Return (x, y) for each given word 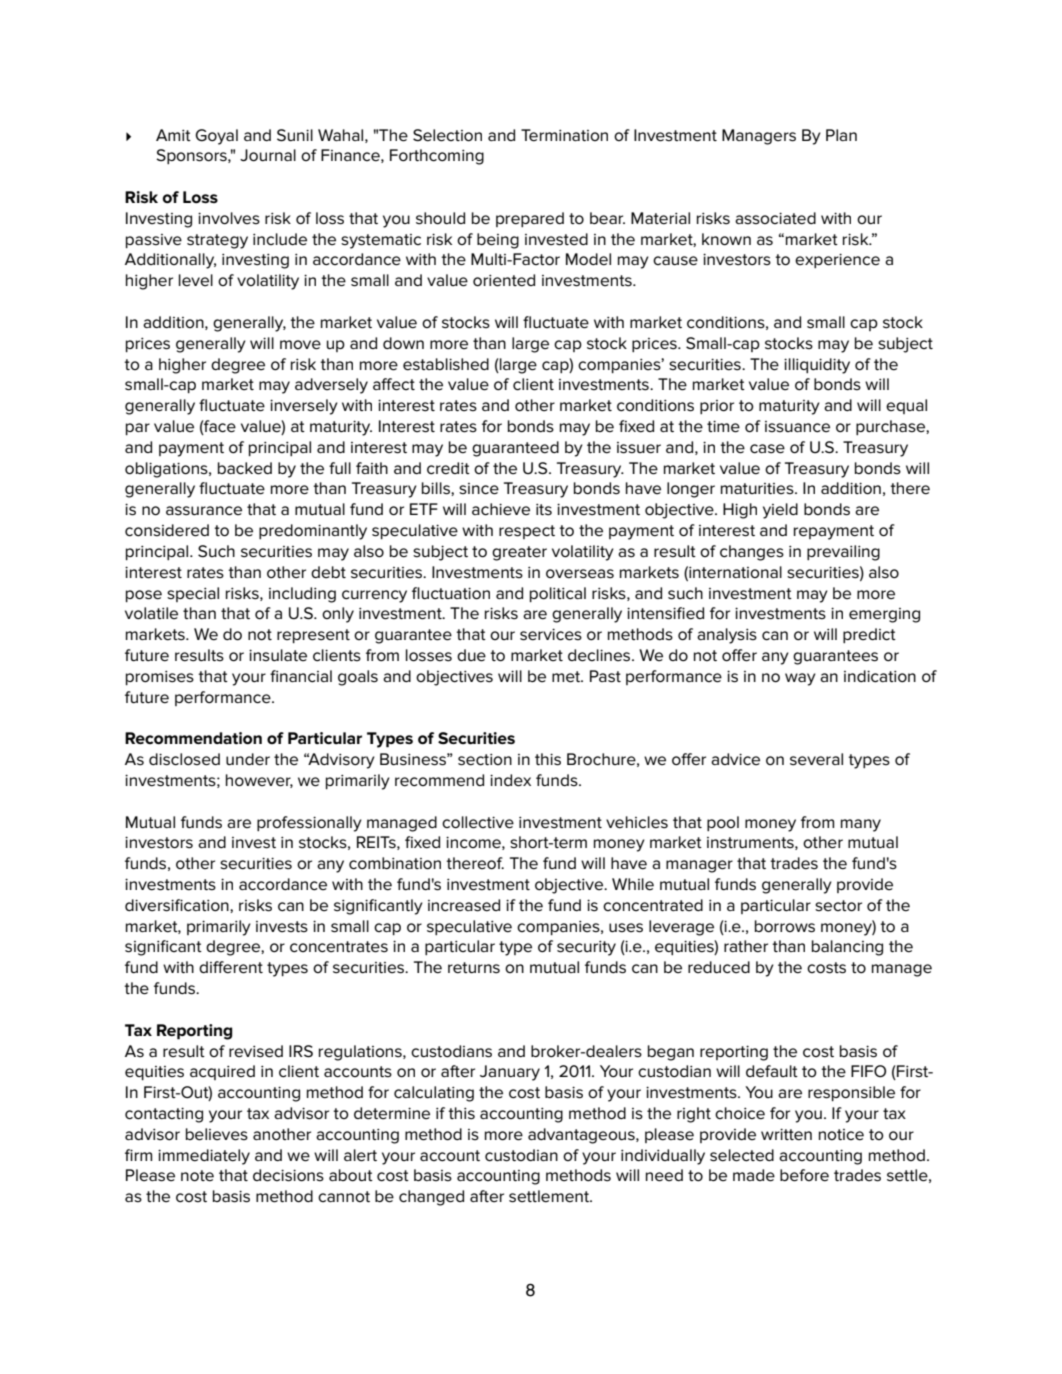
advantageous (582, 1136)
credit (448, 468)
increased (464, 905)
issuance (797, 426)
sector (838, 906)
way (800, 679)
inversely (304, 407)
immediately (204, 1157)
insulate (278, 655)
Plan (841, 135)
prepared (530, 219)
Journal (268, 155)
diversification (178, 906)
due (471, 655)
